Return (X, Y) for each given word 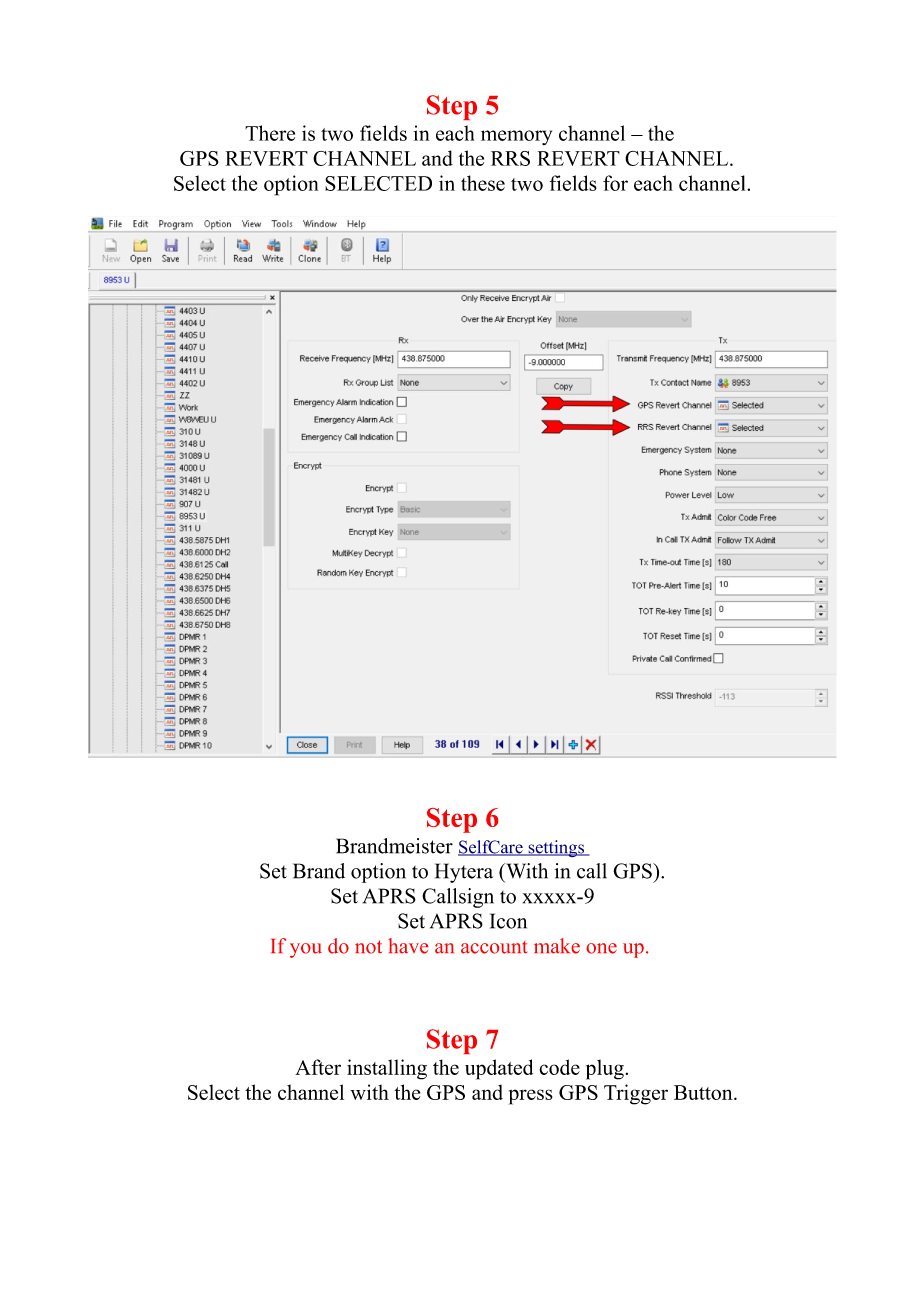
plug (605, 1069)
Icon (508, 921)
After (318, 1067)
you (306, 950)
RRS (510, 158)
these (483, 183)
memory (516, 137)
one (601, 948)
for (615, 183)
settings (556, 849)
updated (499, 1069)
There (270, 133)
